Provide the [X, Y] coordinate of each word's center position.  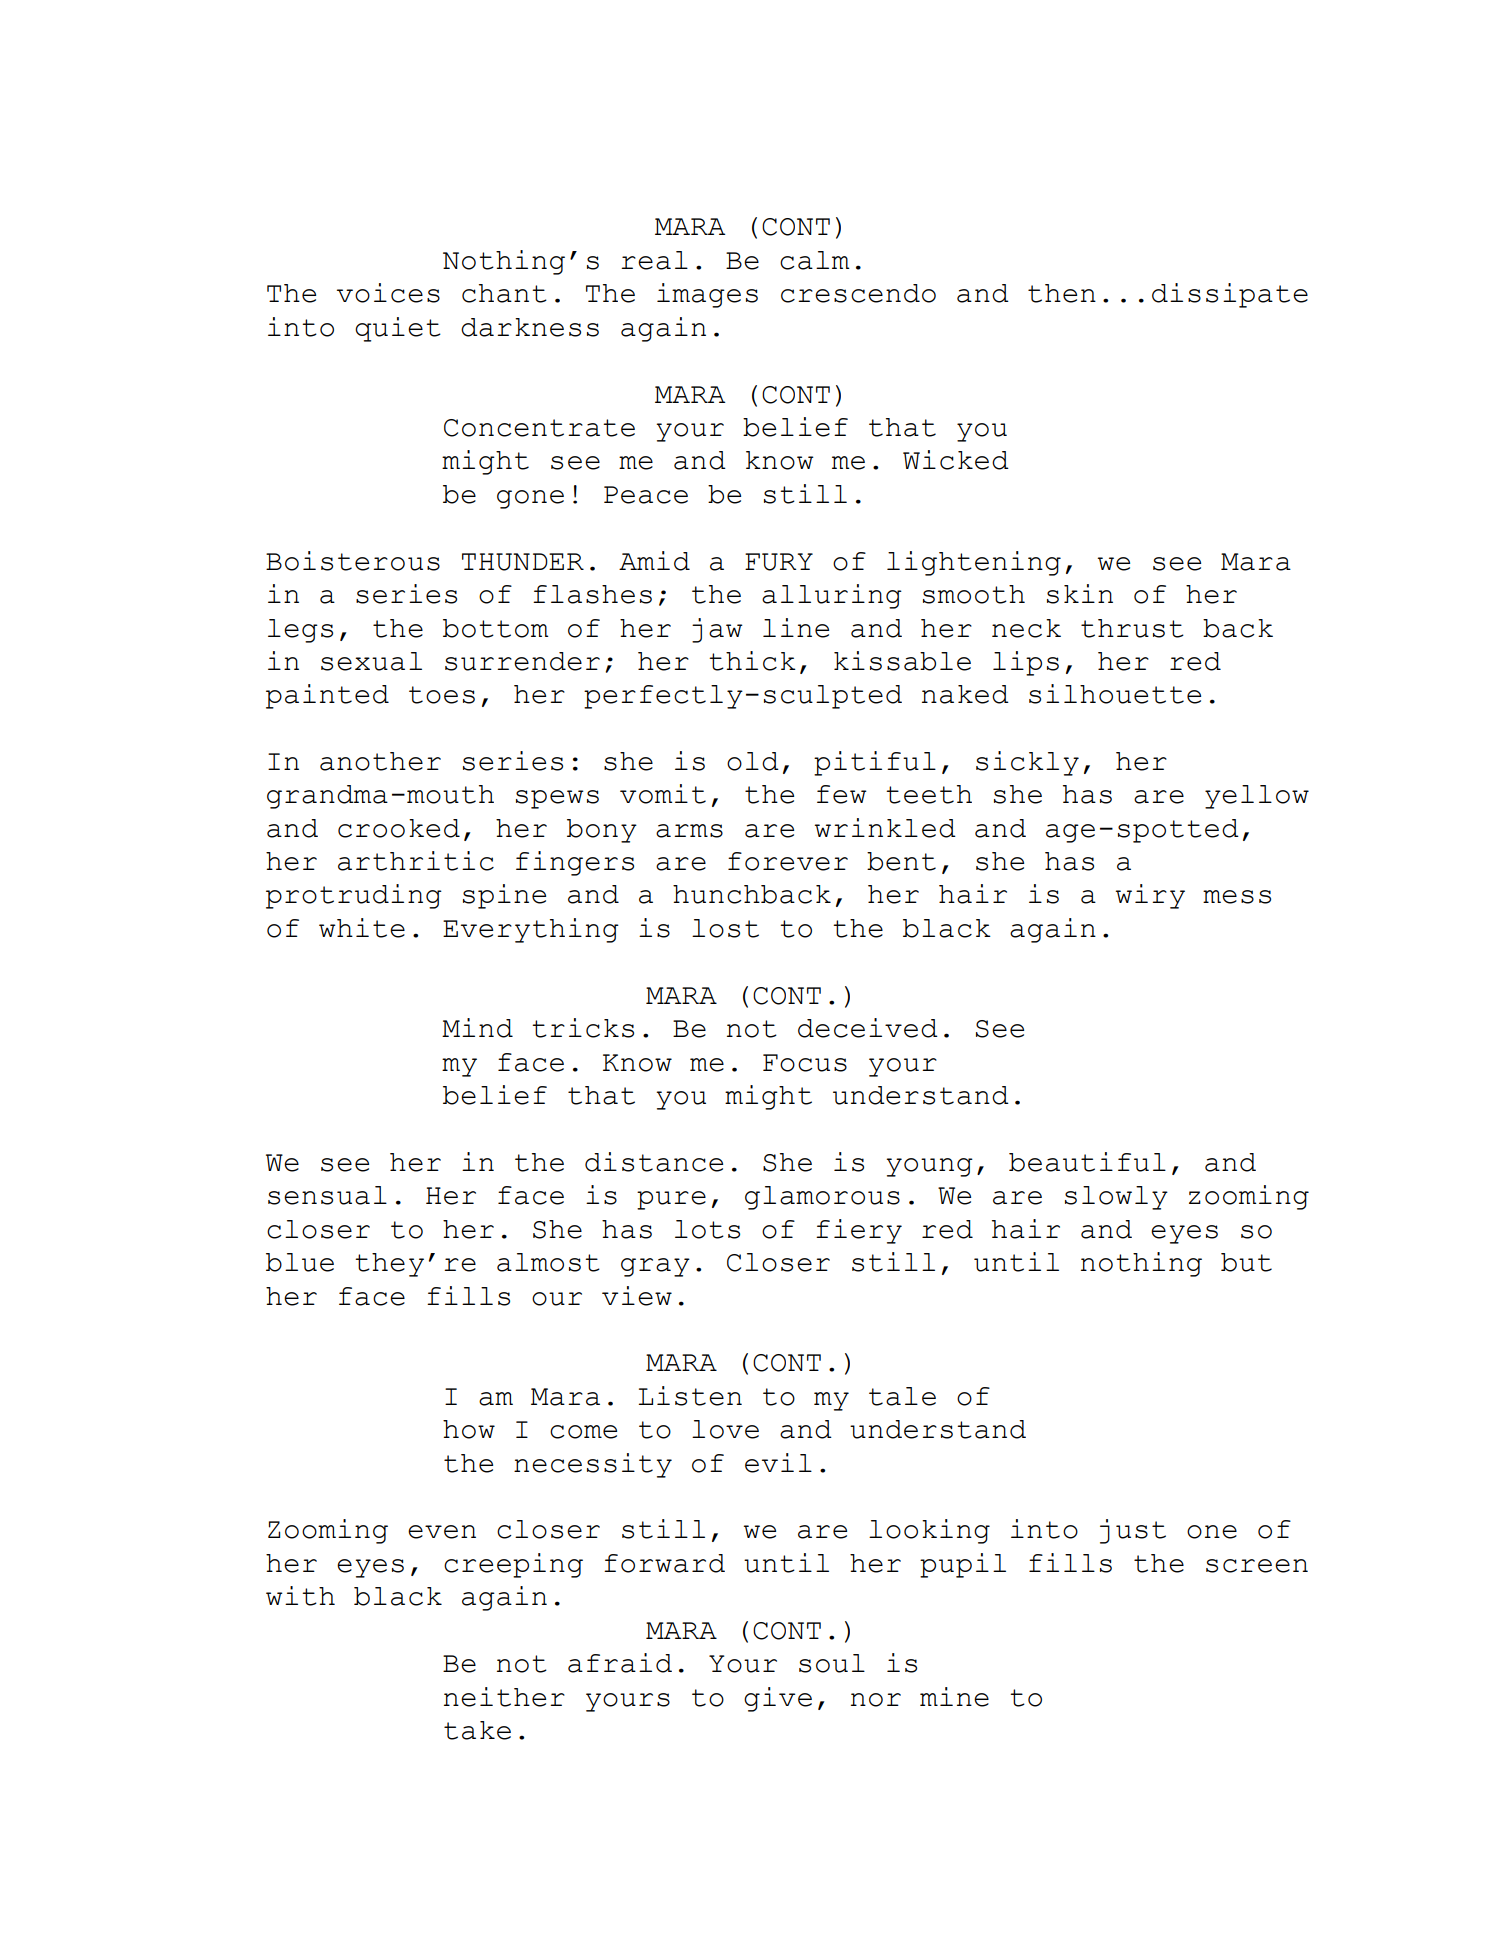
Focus [805, 1063]
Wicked [956, 460]
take [477, 1730]
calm [815, 260]
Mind [477, 1028]
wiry [1150, 896]
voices [388, 293]
